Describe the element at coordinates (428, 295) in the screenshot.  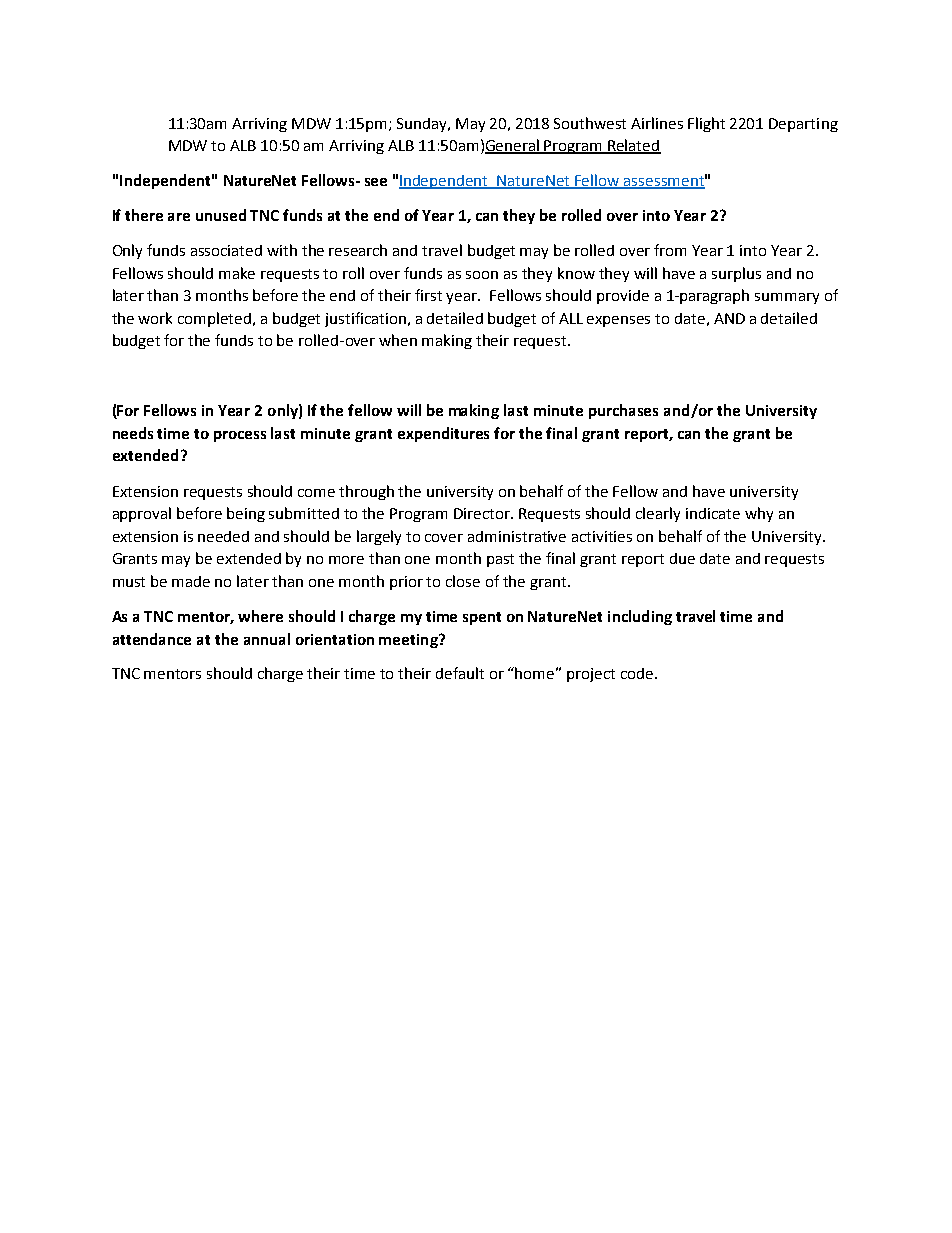
I see `first` at that location.
